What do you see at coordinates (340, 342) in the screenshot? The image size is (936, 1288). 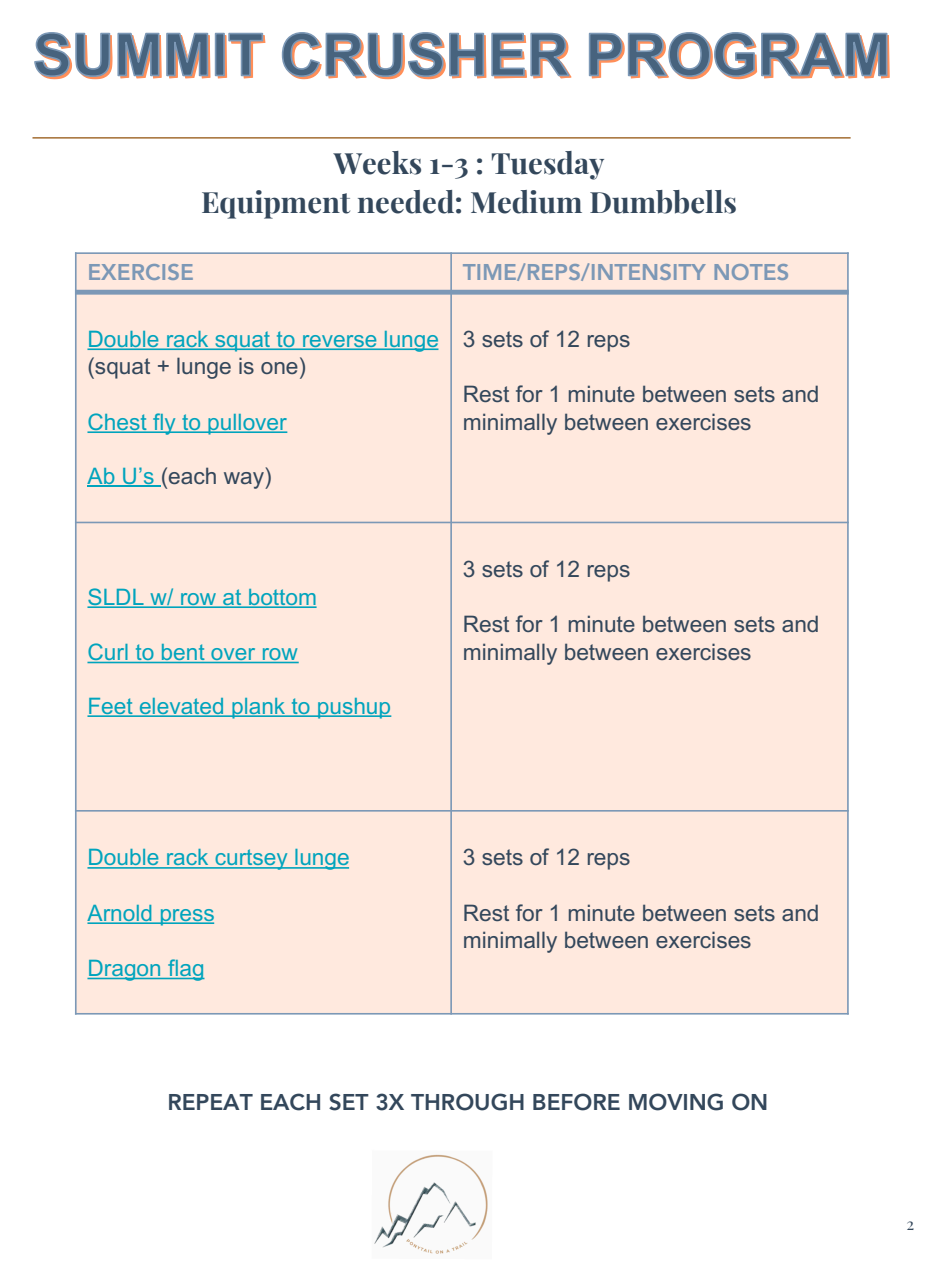 I see `reverse` at bounding box center [340, 342].
